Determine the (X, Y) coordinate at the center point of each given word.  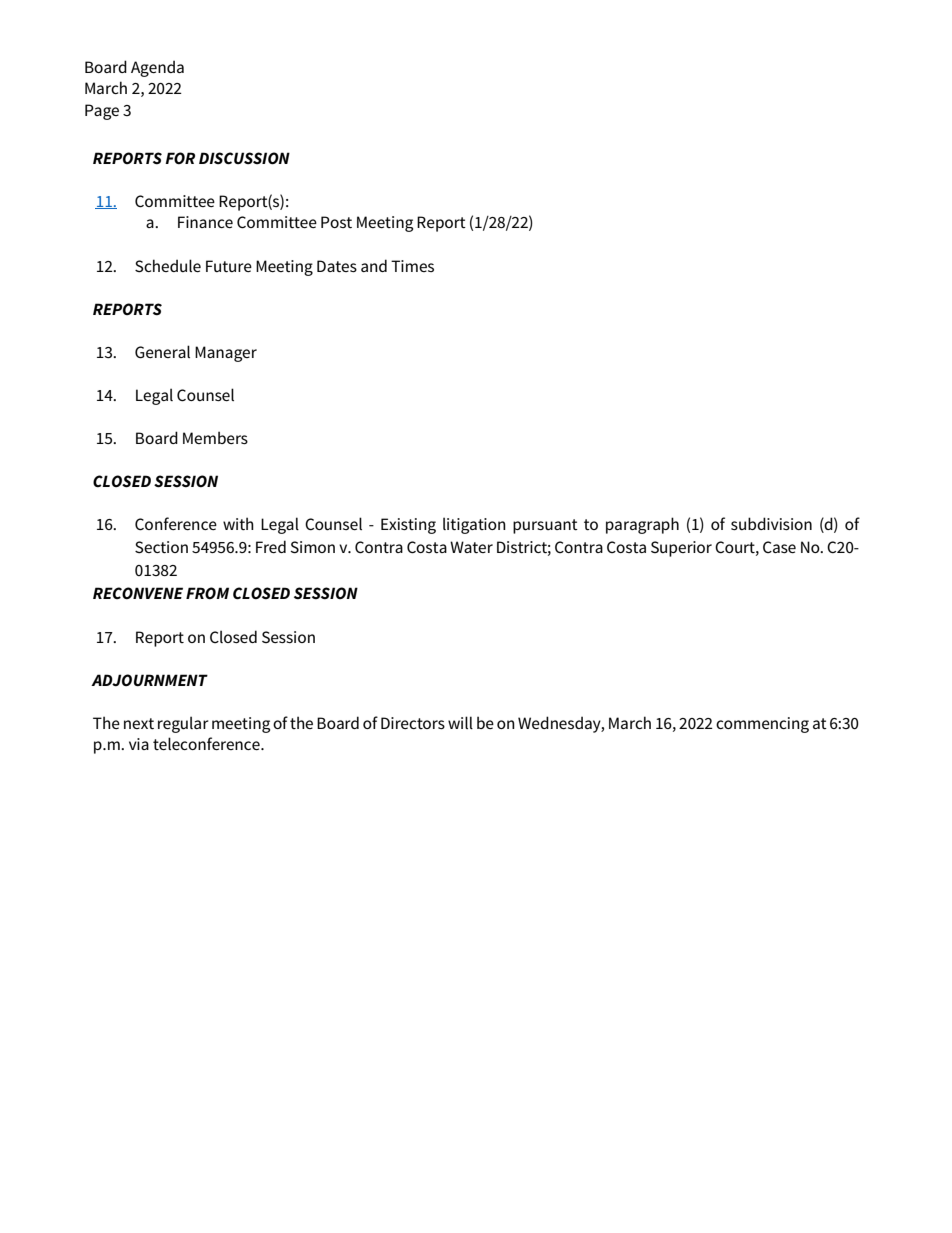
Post (336, 222)
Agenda (157, 68)
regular (183, 724)
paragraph (642, 525)
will (460, 722)
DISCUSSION (244, 158)
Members (215, 437)
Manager (226, 354)
